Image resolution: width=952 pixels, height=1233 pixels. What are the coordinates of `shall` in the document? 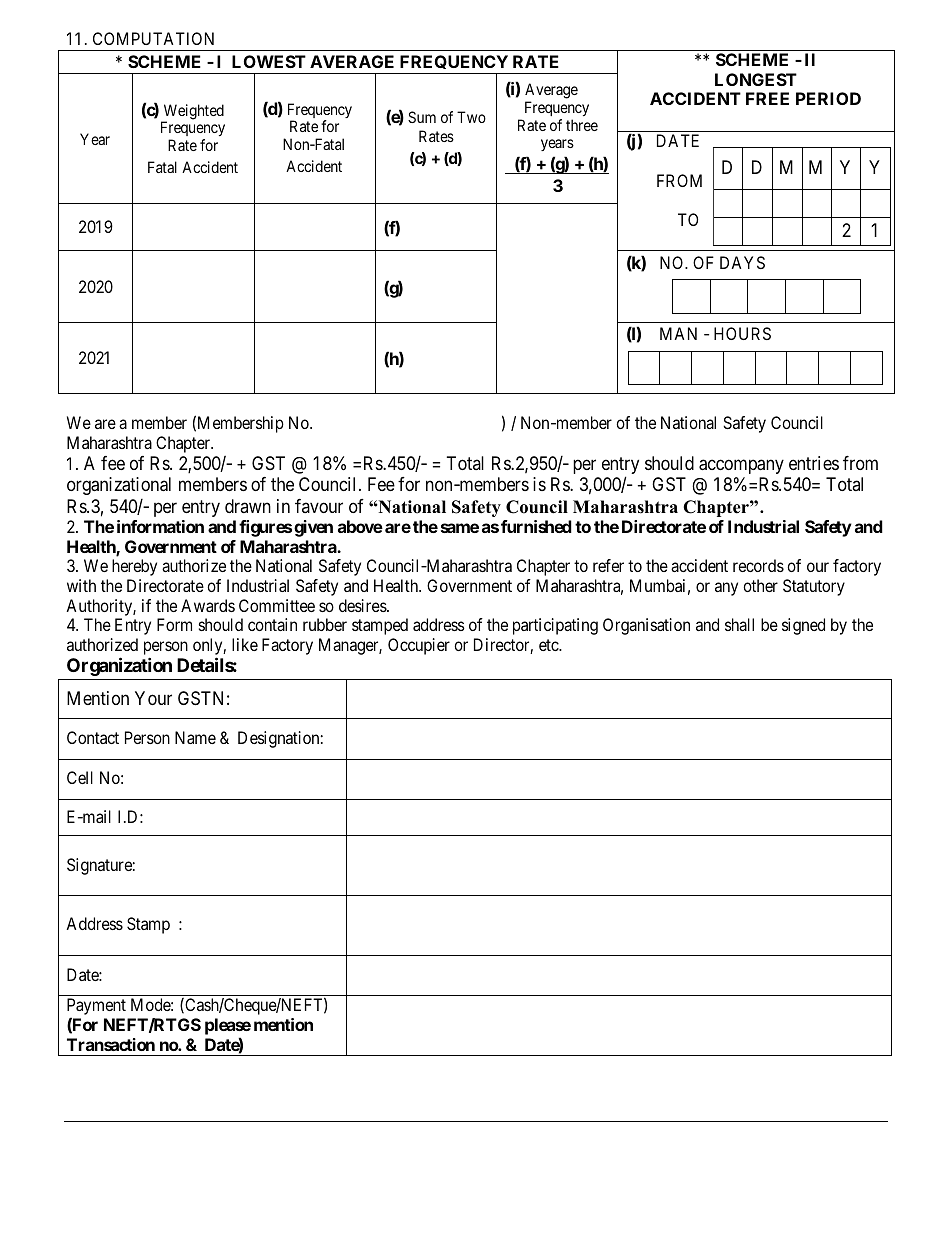 It's located at (739, 624).
